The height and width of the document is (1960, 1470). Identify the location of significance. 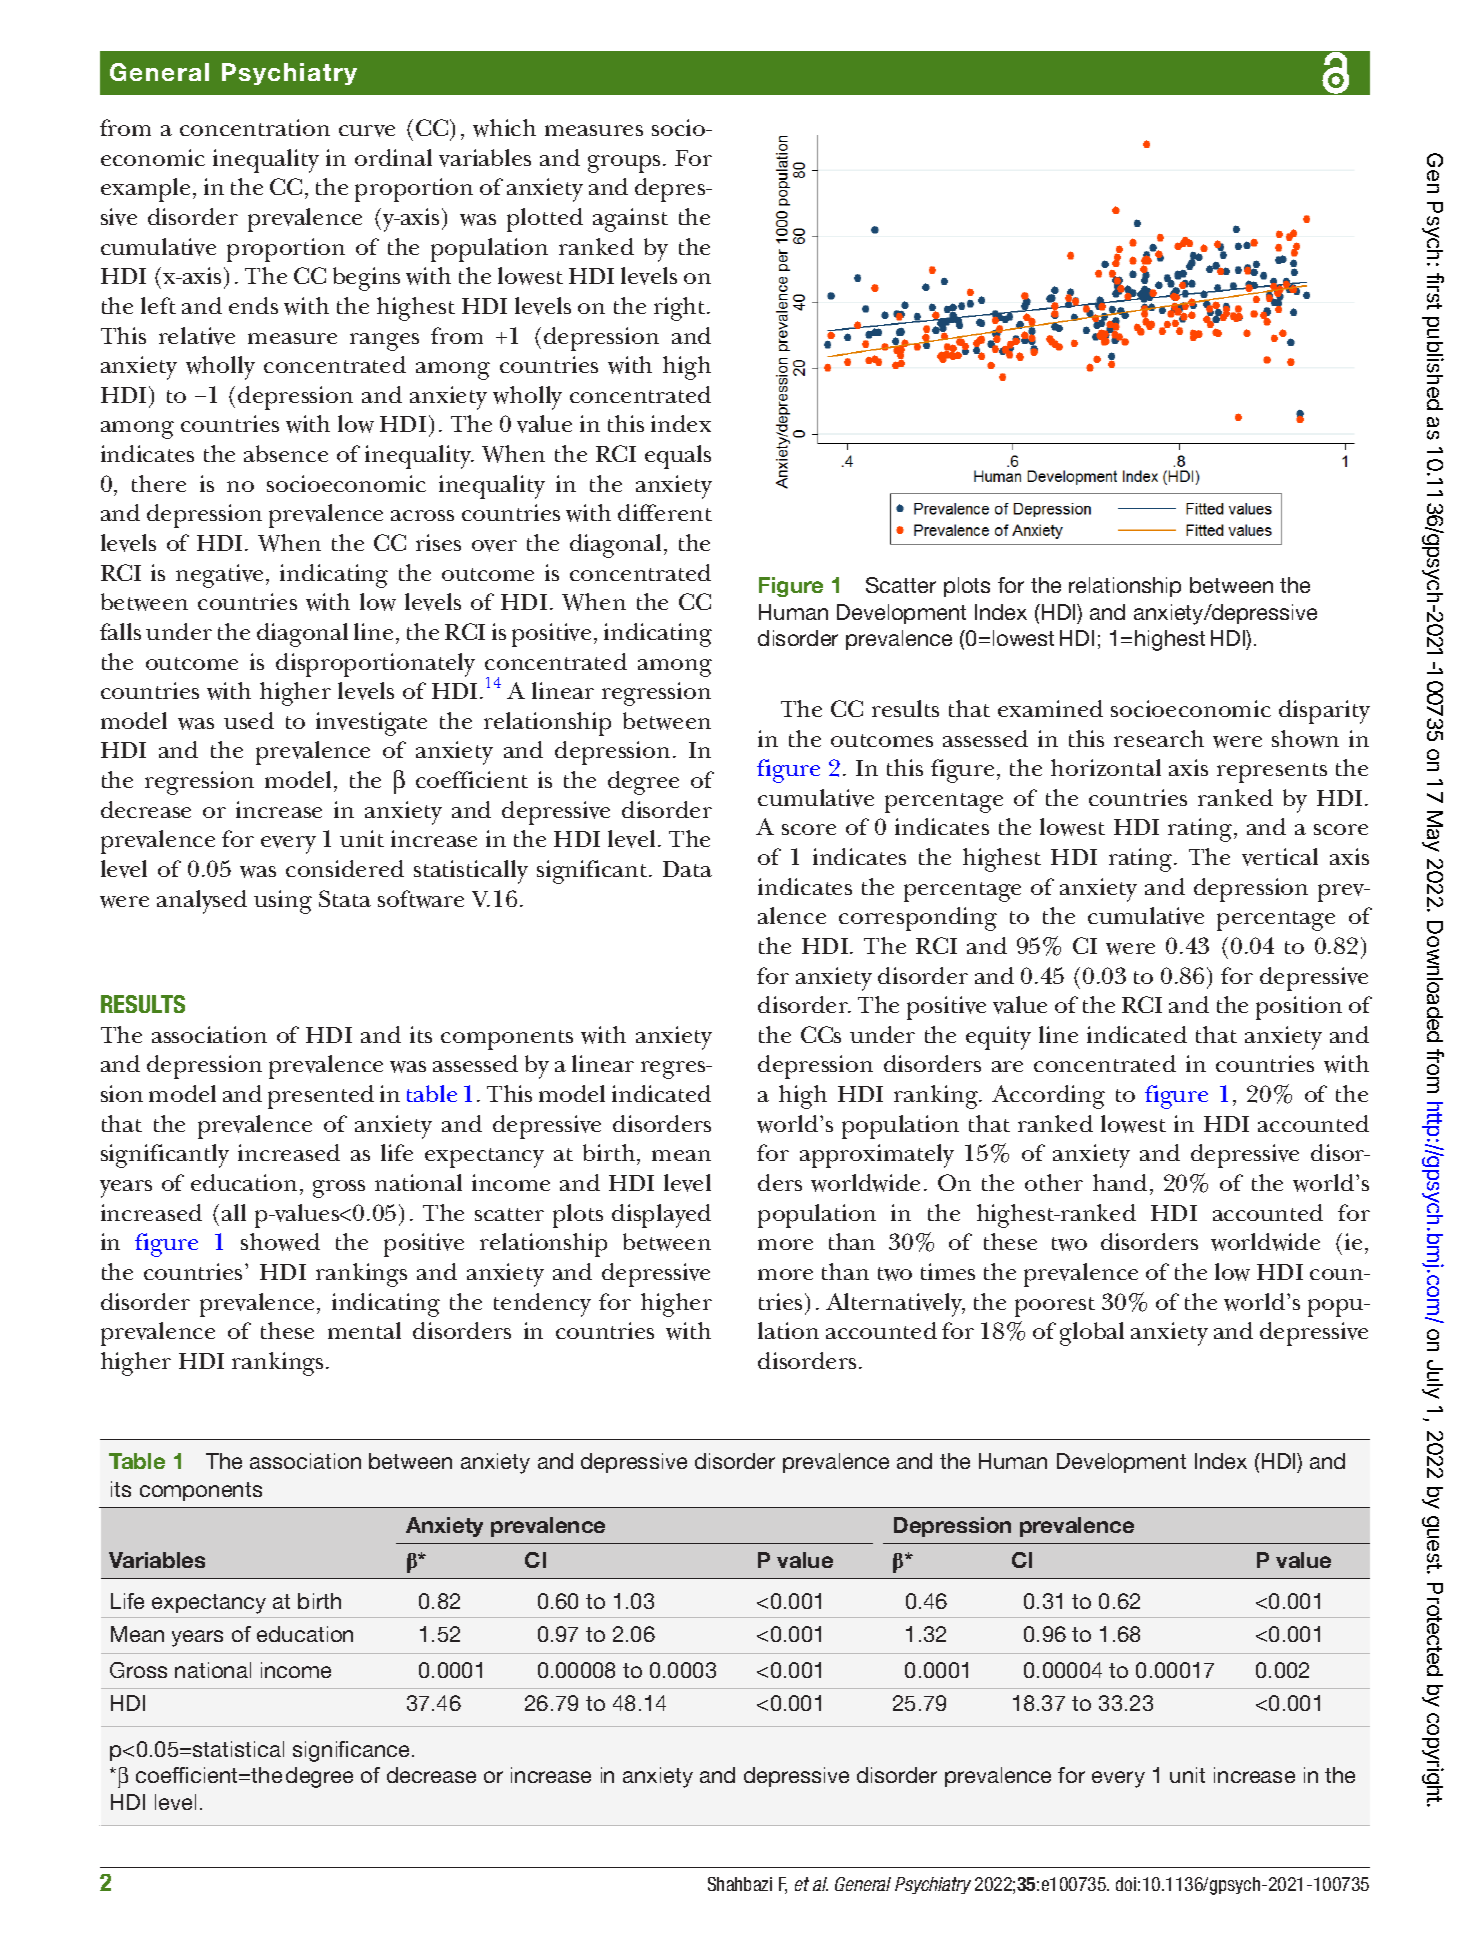
(353, 1751).
